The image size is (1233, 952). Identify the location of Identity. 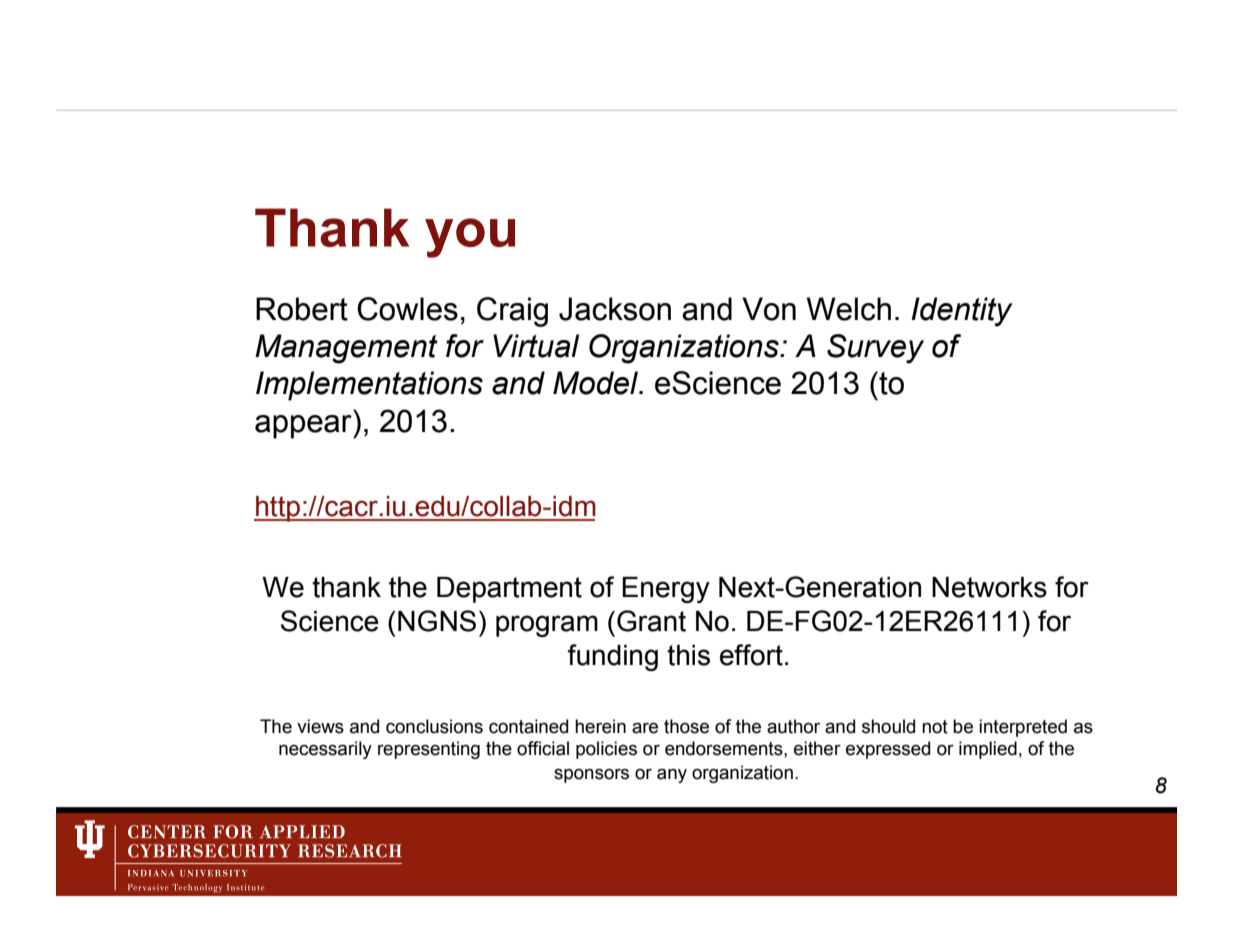
(962, 312).
